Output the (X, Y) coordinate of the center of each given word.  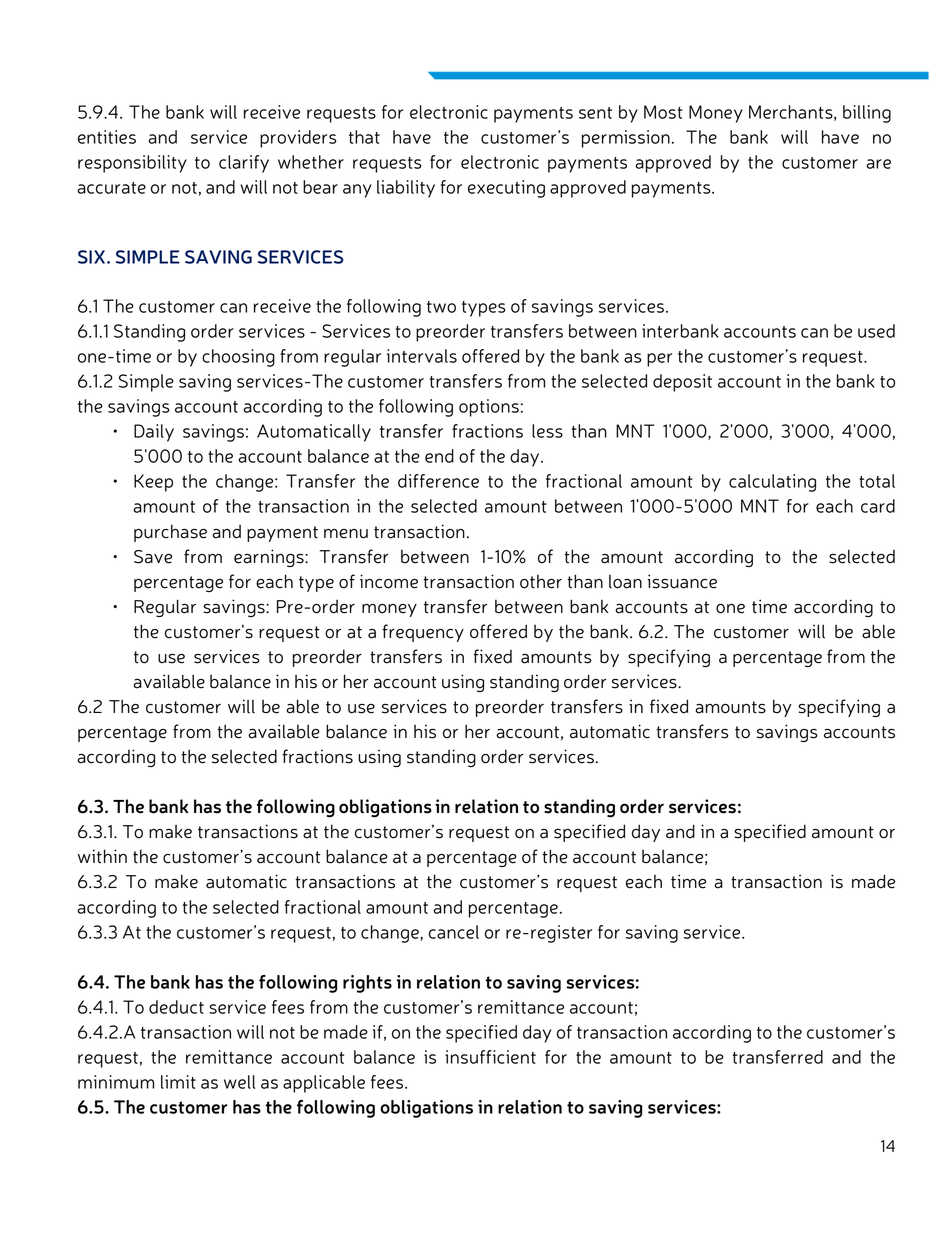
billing (867, 114)
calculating (772, 483)
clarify (244, 164)
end (439, 456)
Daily (154, 433)
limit (178, 1082)
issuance (682, 581)
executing (506, 189)
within (102, 856)
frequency (423, 633)
